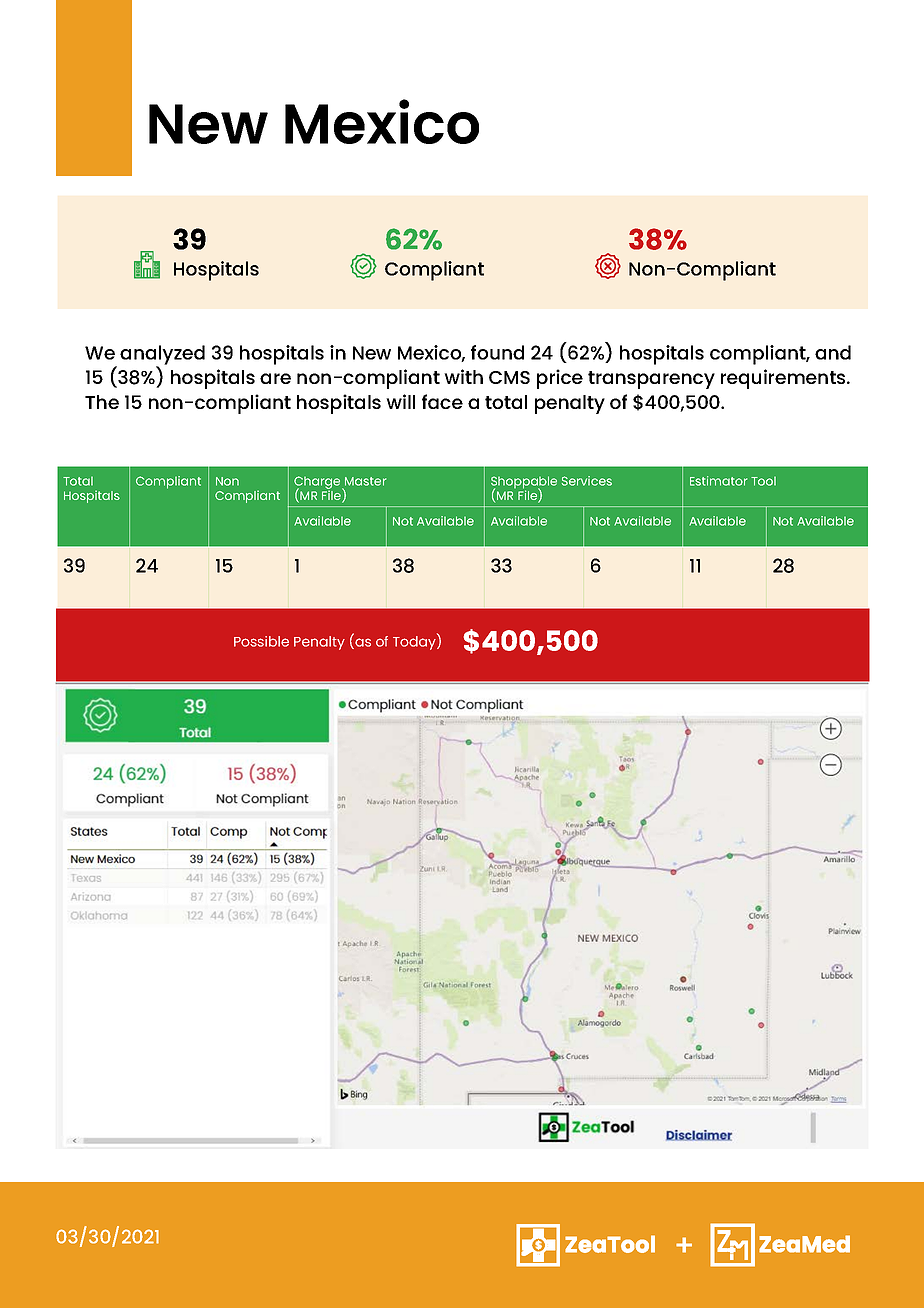 The width and height of the page is (924, 1308). I want to click on Today, so click(415, 642).
